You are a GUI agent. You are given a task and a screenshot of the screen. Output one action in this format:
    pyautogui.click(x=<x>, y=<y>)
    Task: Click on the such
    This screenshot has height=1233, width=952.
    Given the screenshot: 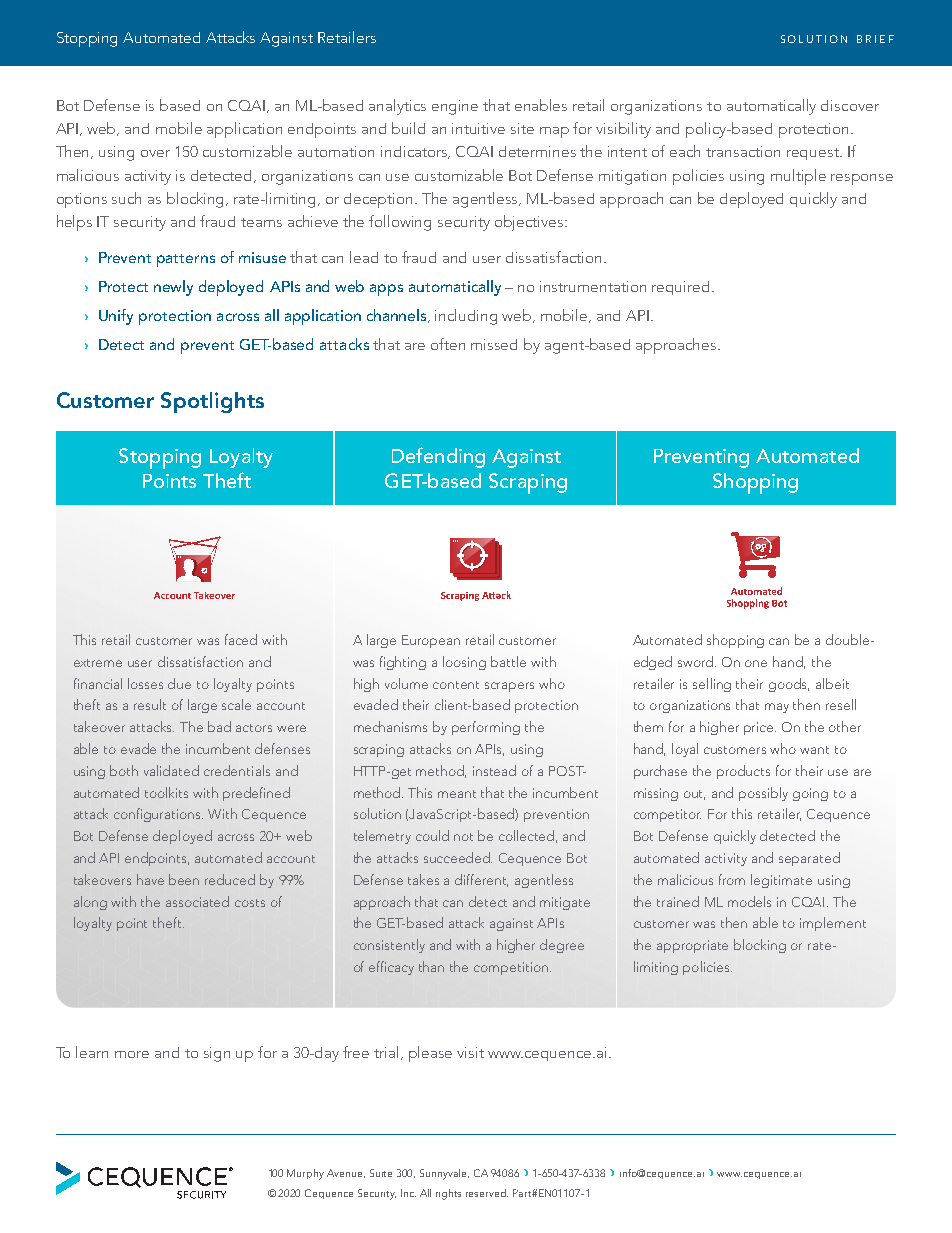 What is the action you would take?
    pyautogui.click(x=126, y=198)
